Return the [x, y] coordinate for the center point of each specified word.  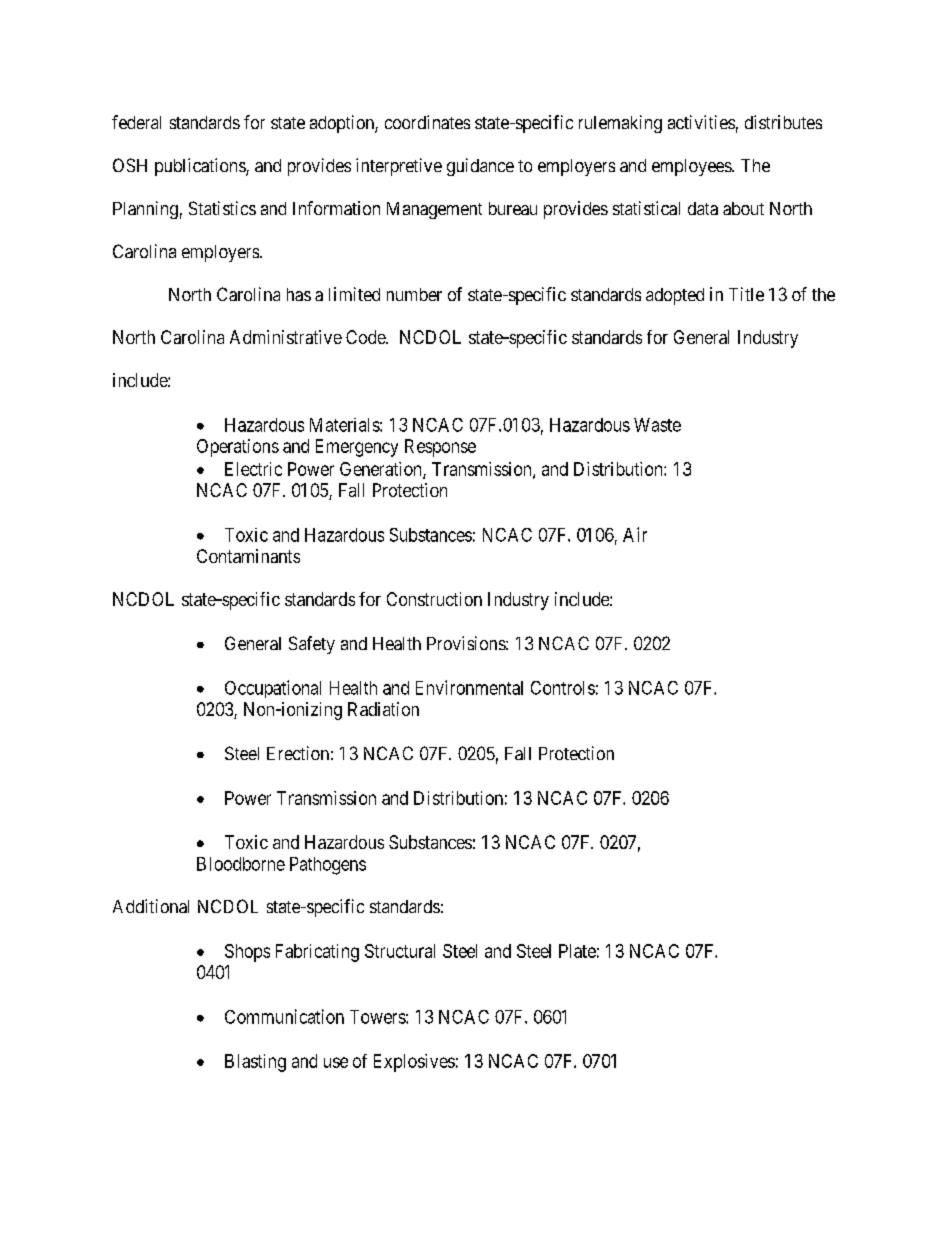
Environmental [469, 687]
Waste [657, 425]
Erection [298, 753]
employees [692, 167]
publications [201, 167]
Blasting [255, 1063]
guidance [480, 167]
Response [440, 448]
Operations [238, 448]
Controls [563, 688]
